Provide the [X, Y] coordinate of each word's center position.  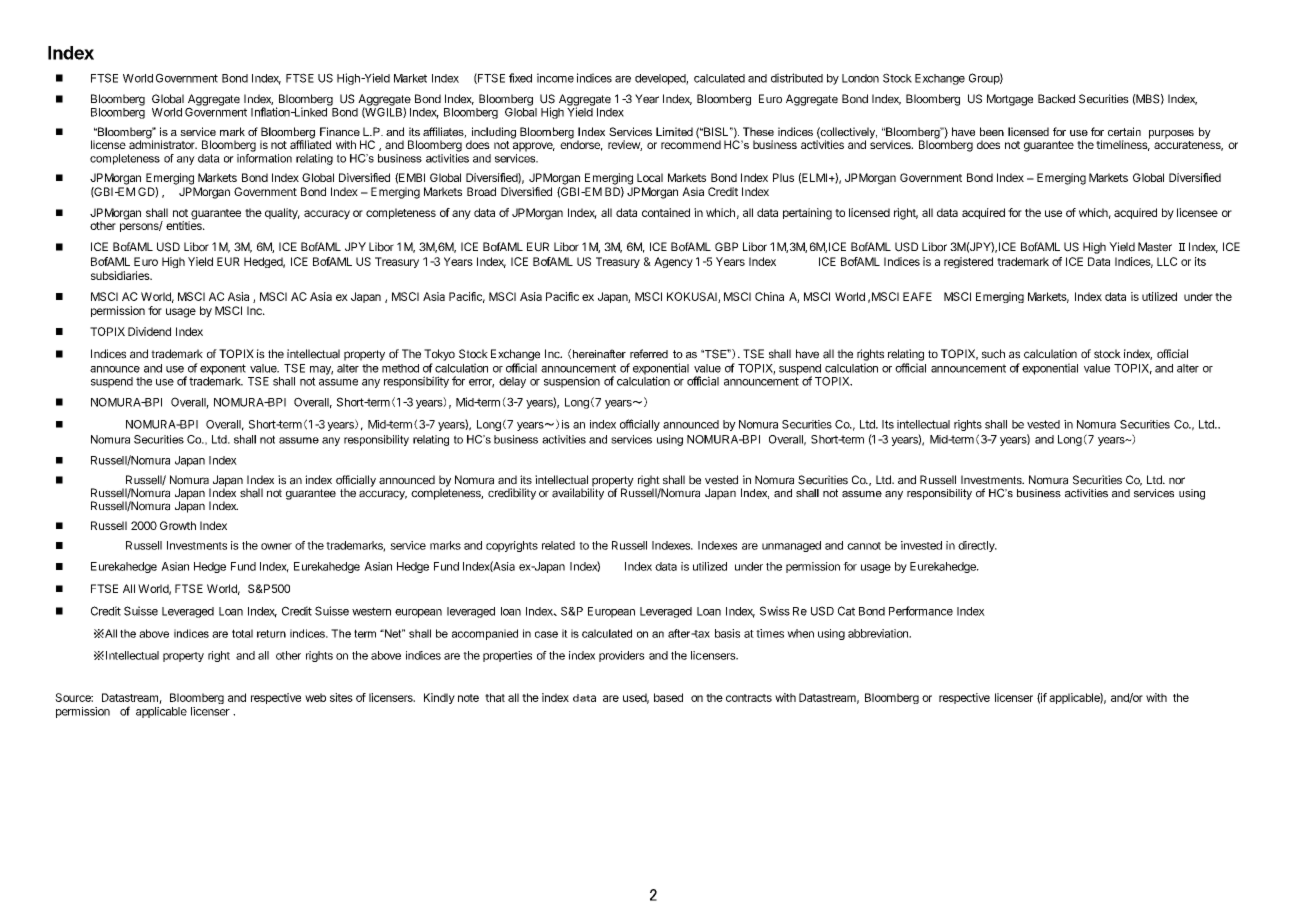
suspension [572, 382]
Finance [340, 131]
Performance [921, 611]
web [315, 697]
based [668, 697]
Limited [674, 131]
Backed [1056, 99]
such [993, 354]
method [400, 368]
